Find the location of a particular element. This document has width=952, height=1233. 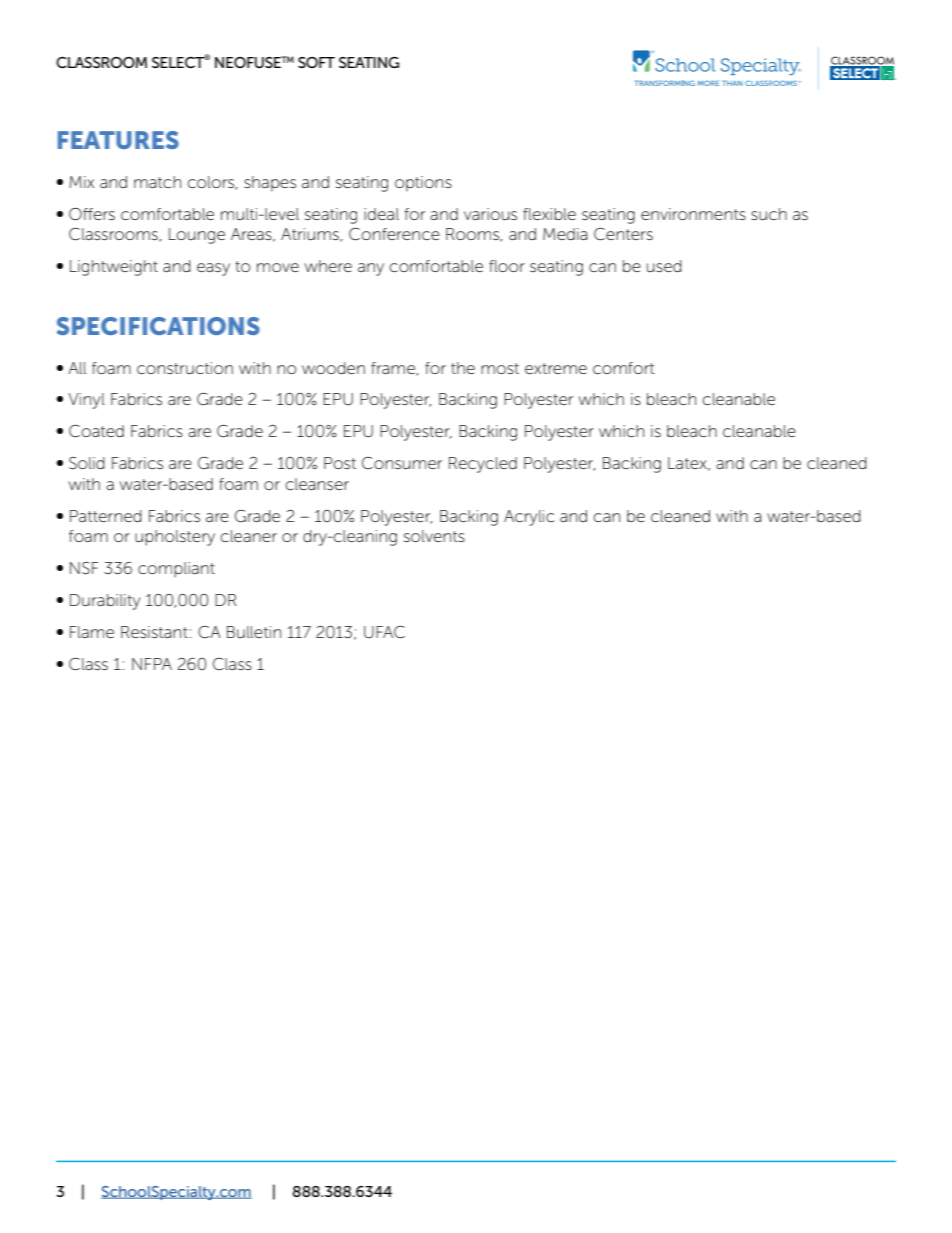

SOFT is located at coordinates (316, 62).
